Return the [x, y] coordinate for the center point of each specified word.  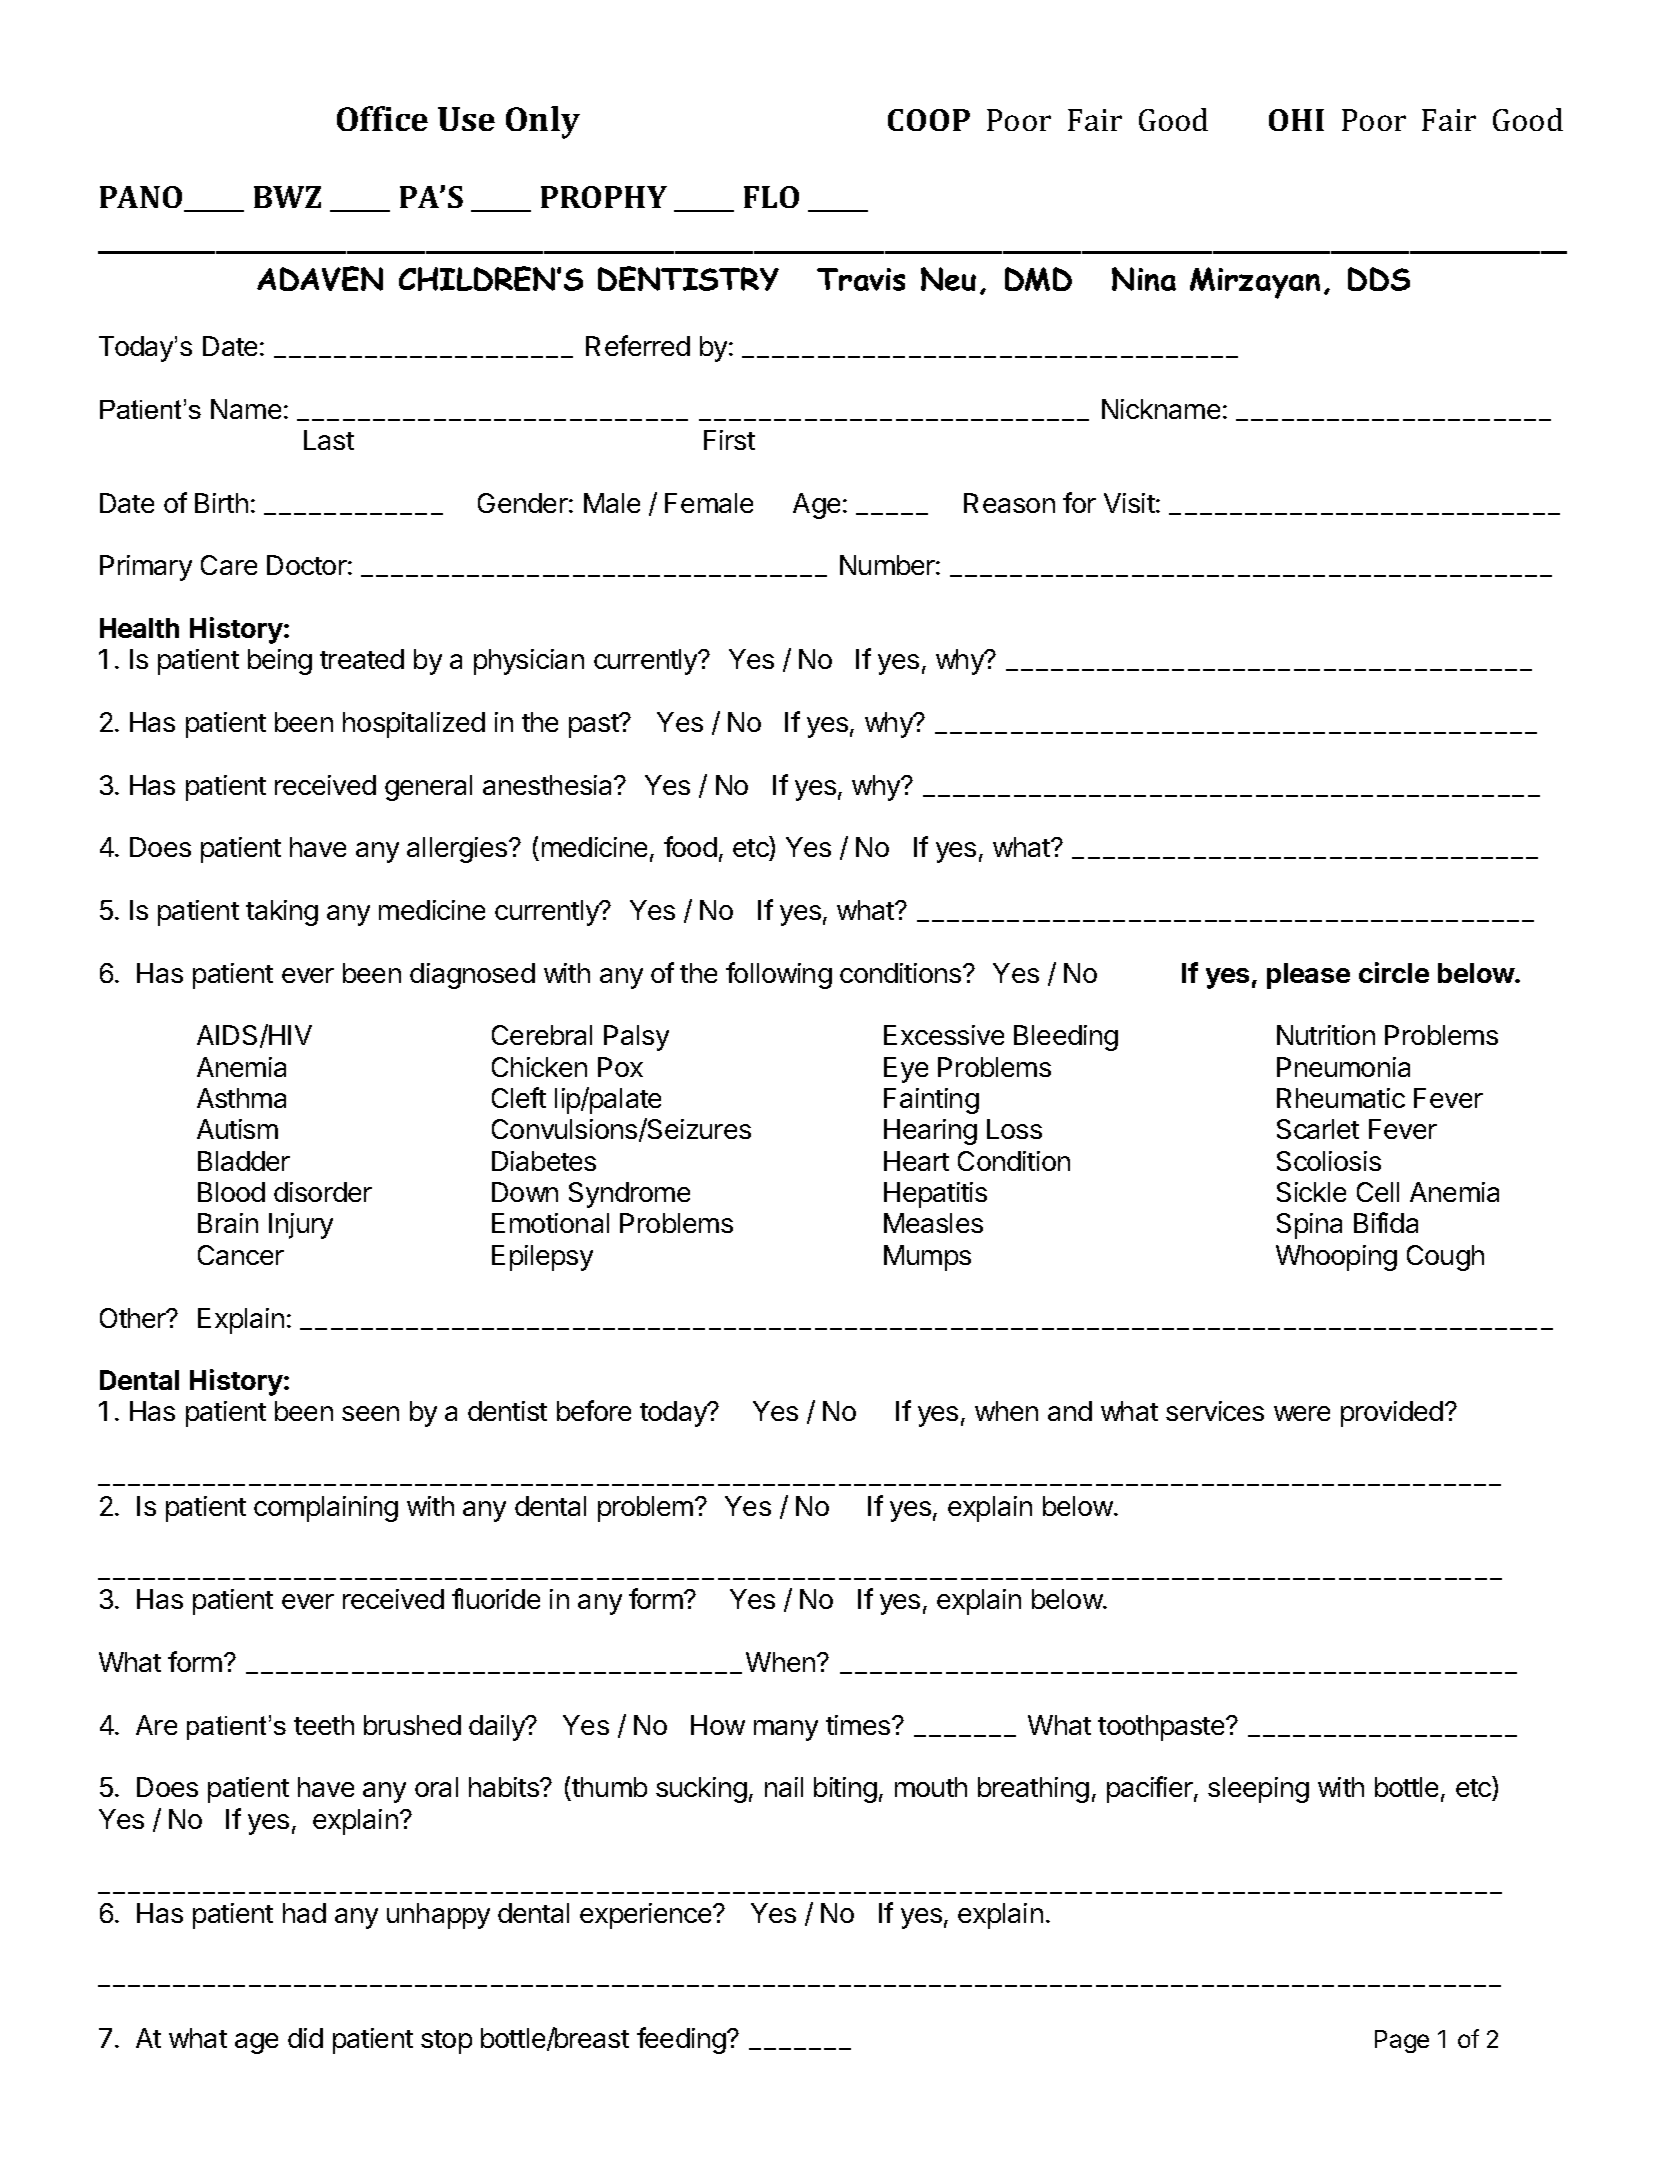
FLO [771, 197]
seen [370, 1413]
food [690, 846]
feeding [681, 2040]
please [1308, 976]
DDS [1379, 279]
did [305, 2038]
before [594, 1410]
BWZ [287, 197]
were [1302, 1413]
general [428, 788]
